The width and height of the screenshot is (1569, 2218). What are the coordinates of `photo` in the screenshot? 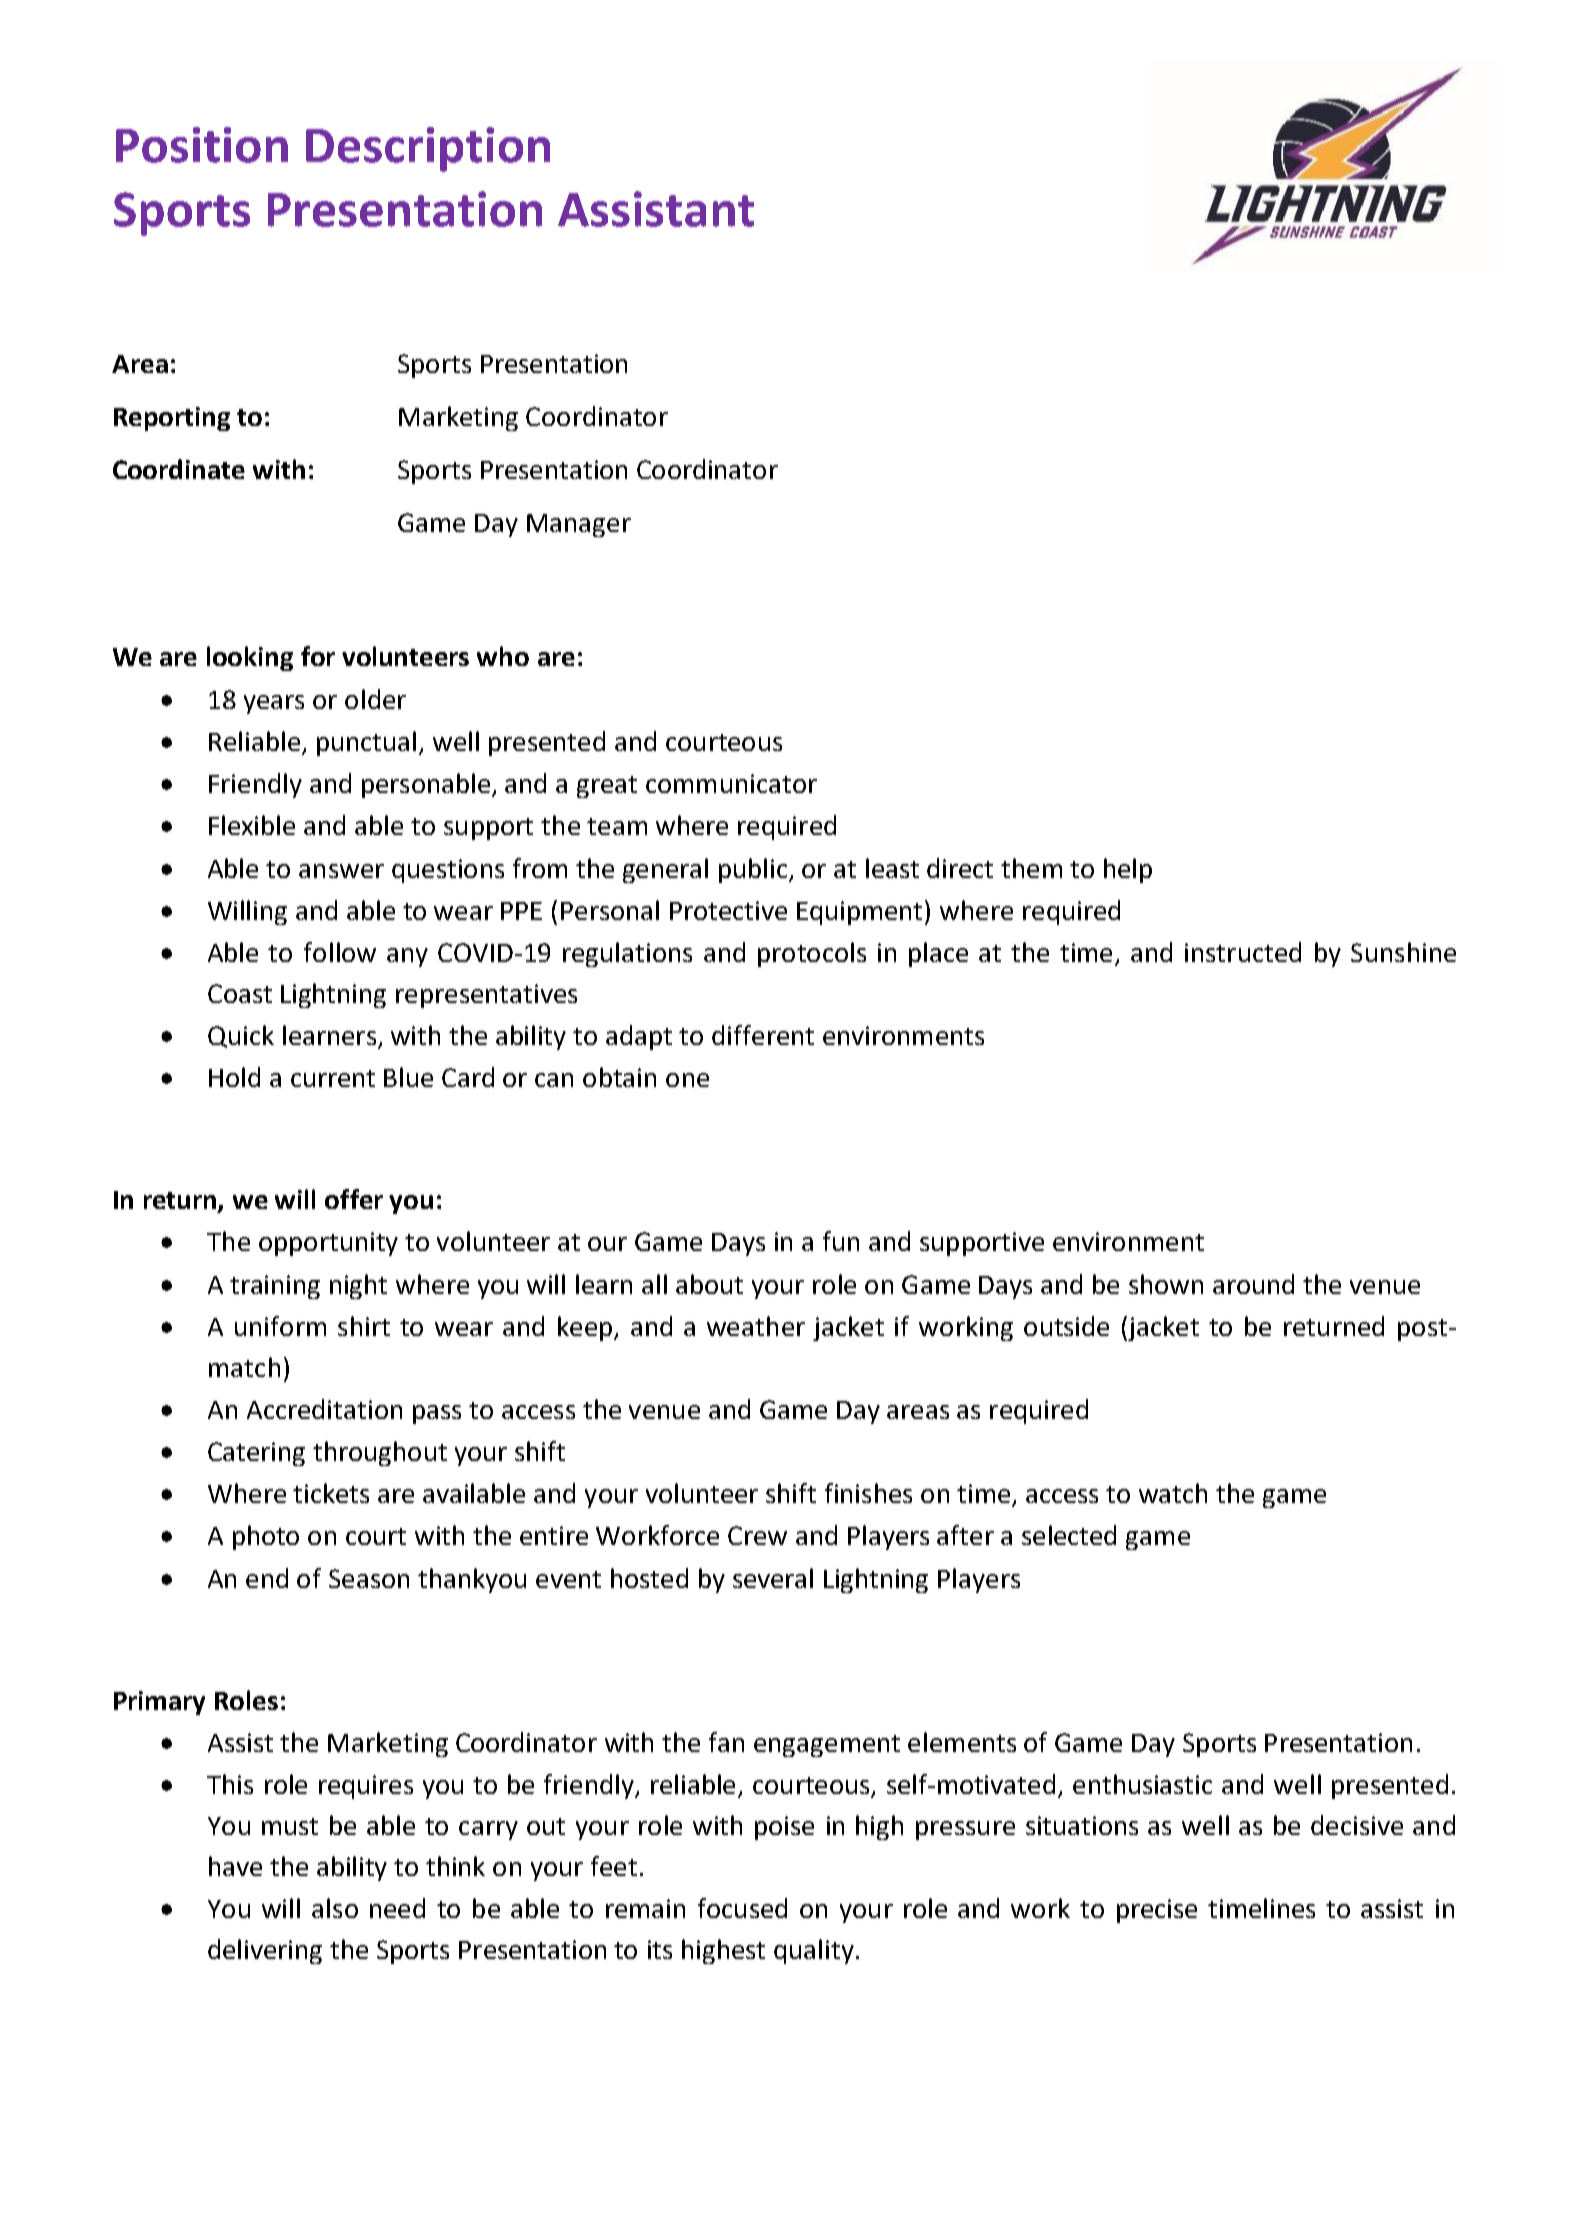 It's located at (266, 1537).
